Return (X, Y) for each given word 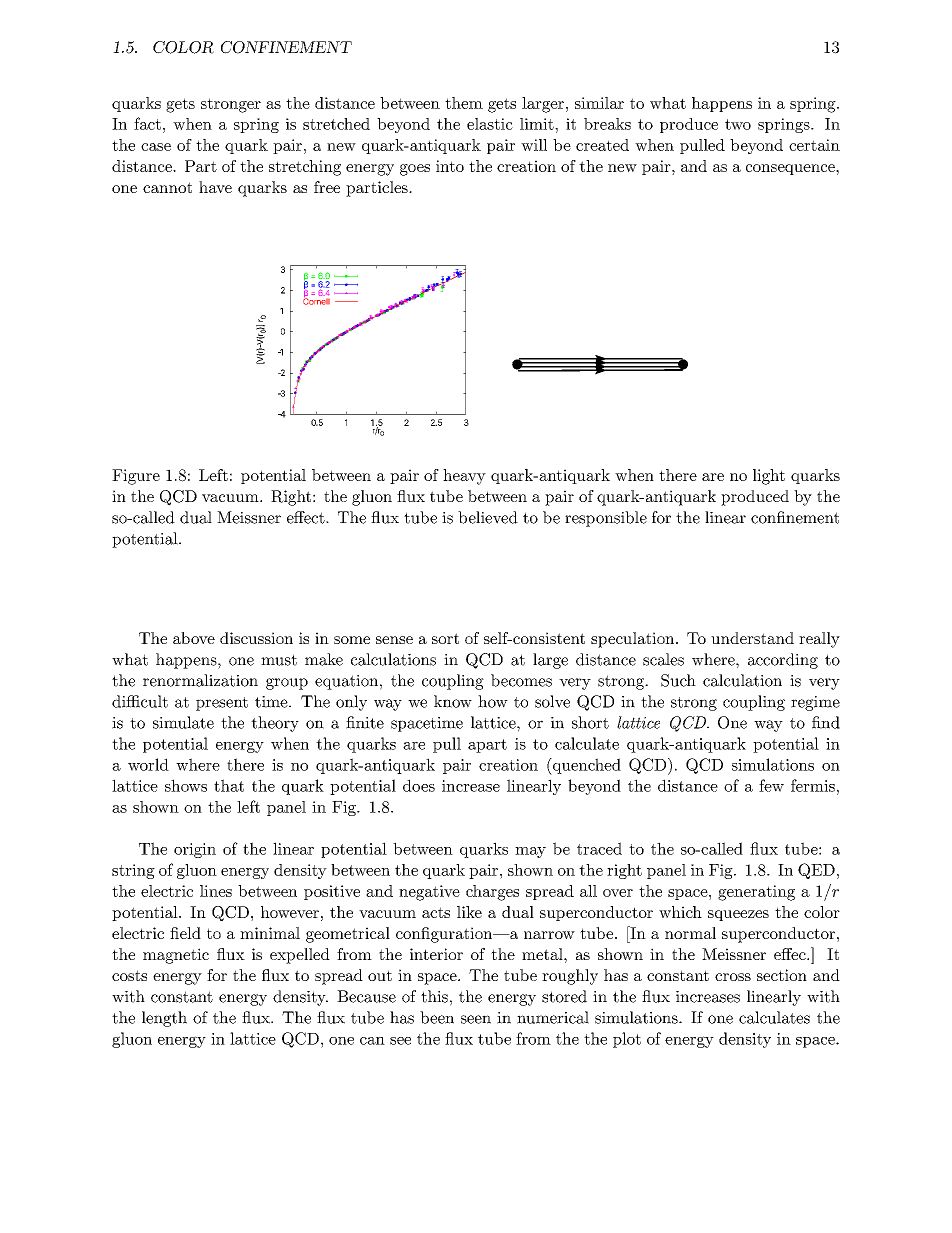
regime (815, 703)
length (164, 1019)
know (453, 701)
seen (476, 1019)
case (156, 147)
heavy (464, 477)
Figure (136, 477)
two (738, 124)
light (769, 477)
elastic (490, 124)
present (222, 704)
